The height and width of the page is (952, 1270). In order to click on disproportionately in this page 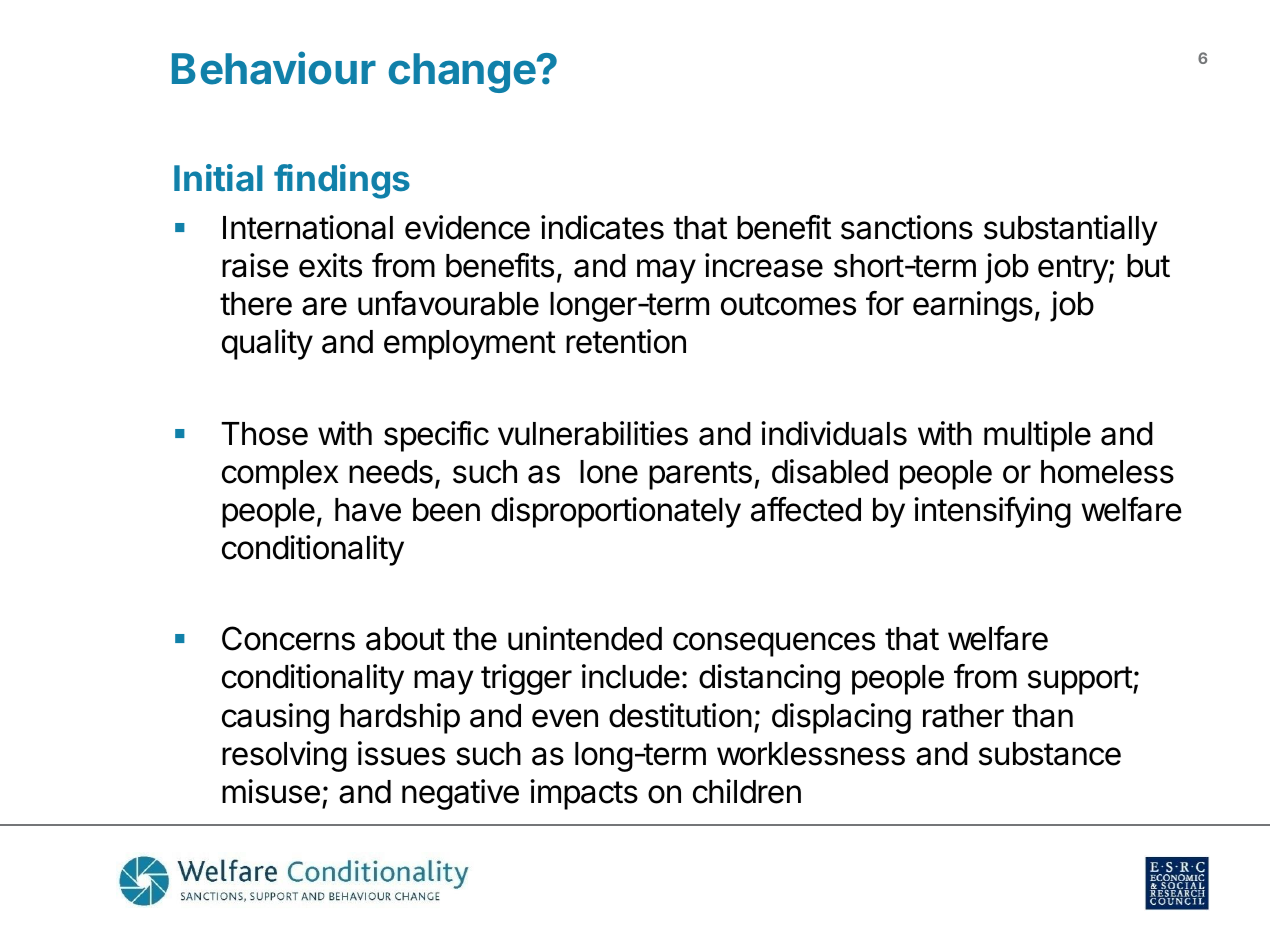, I will do `click(616, 512)`.
